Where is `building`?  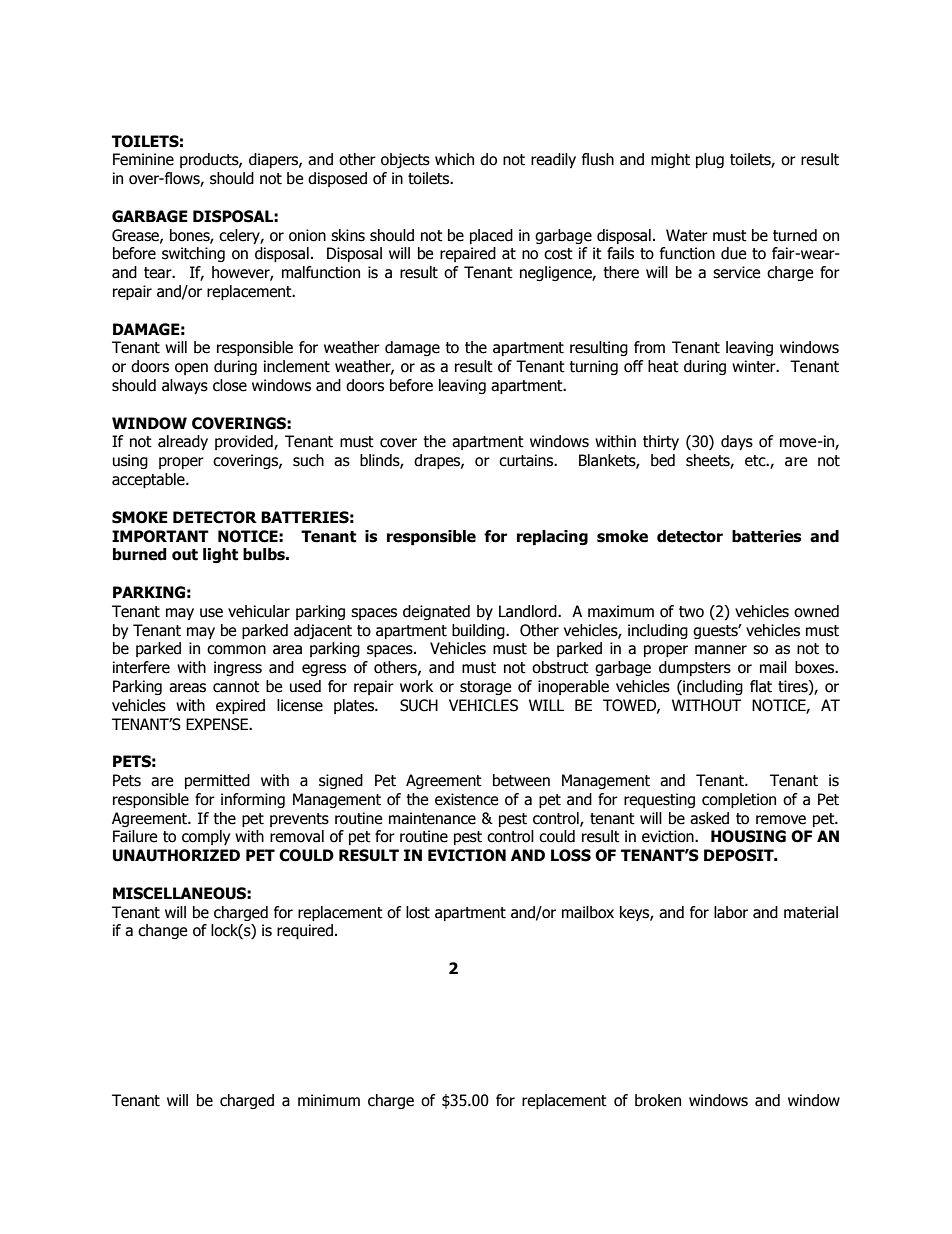 building is located at coordinates (479, 631).
